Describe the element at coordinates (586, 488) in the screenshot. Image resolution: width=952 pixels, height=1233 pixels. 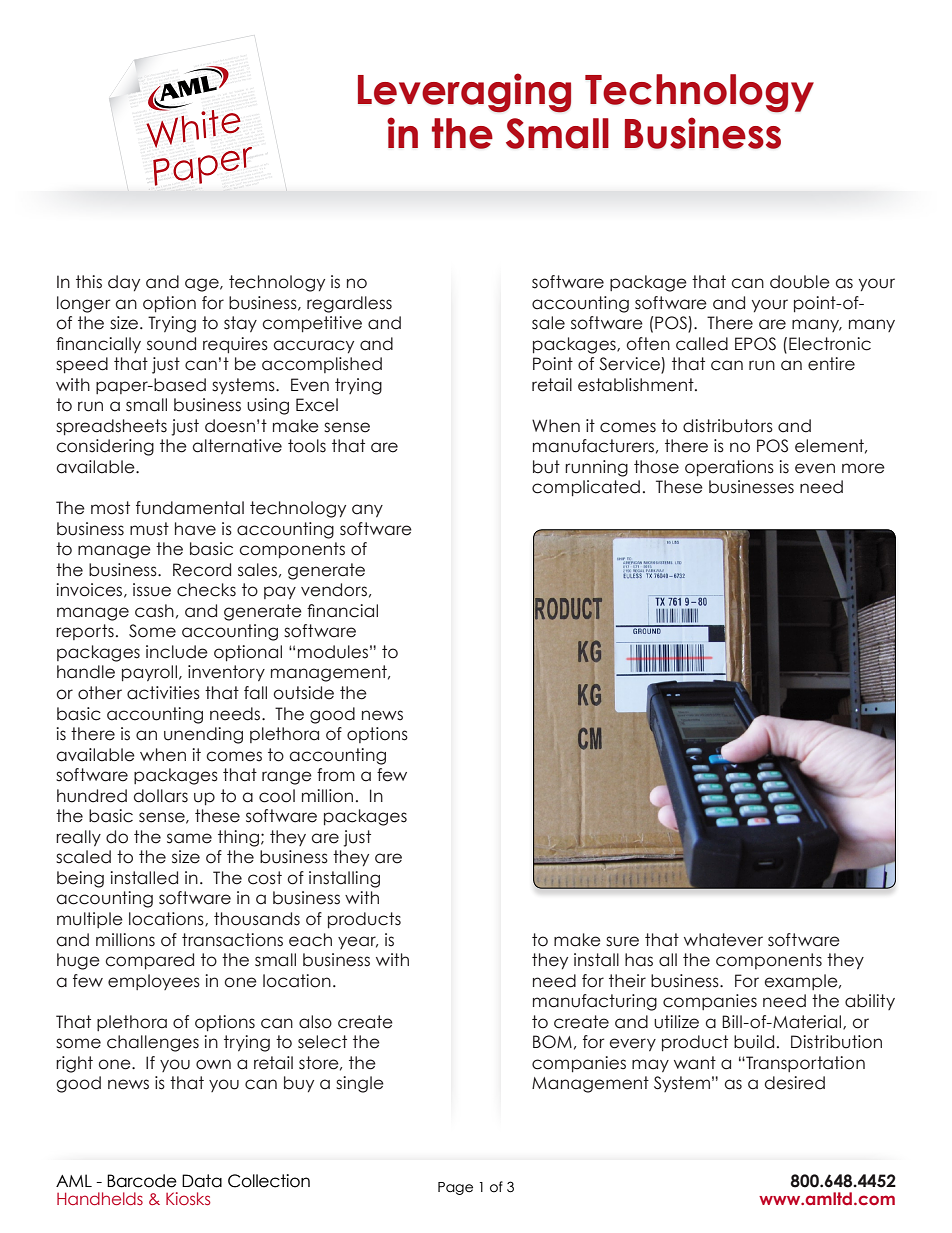
I see `complicated` at that location.
